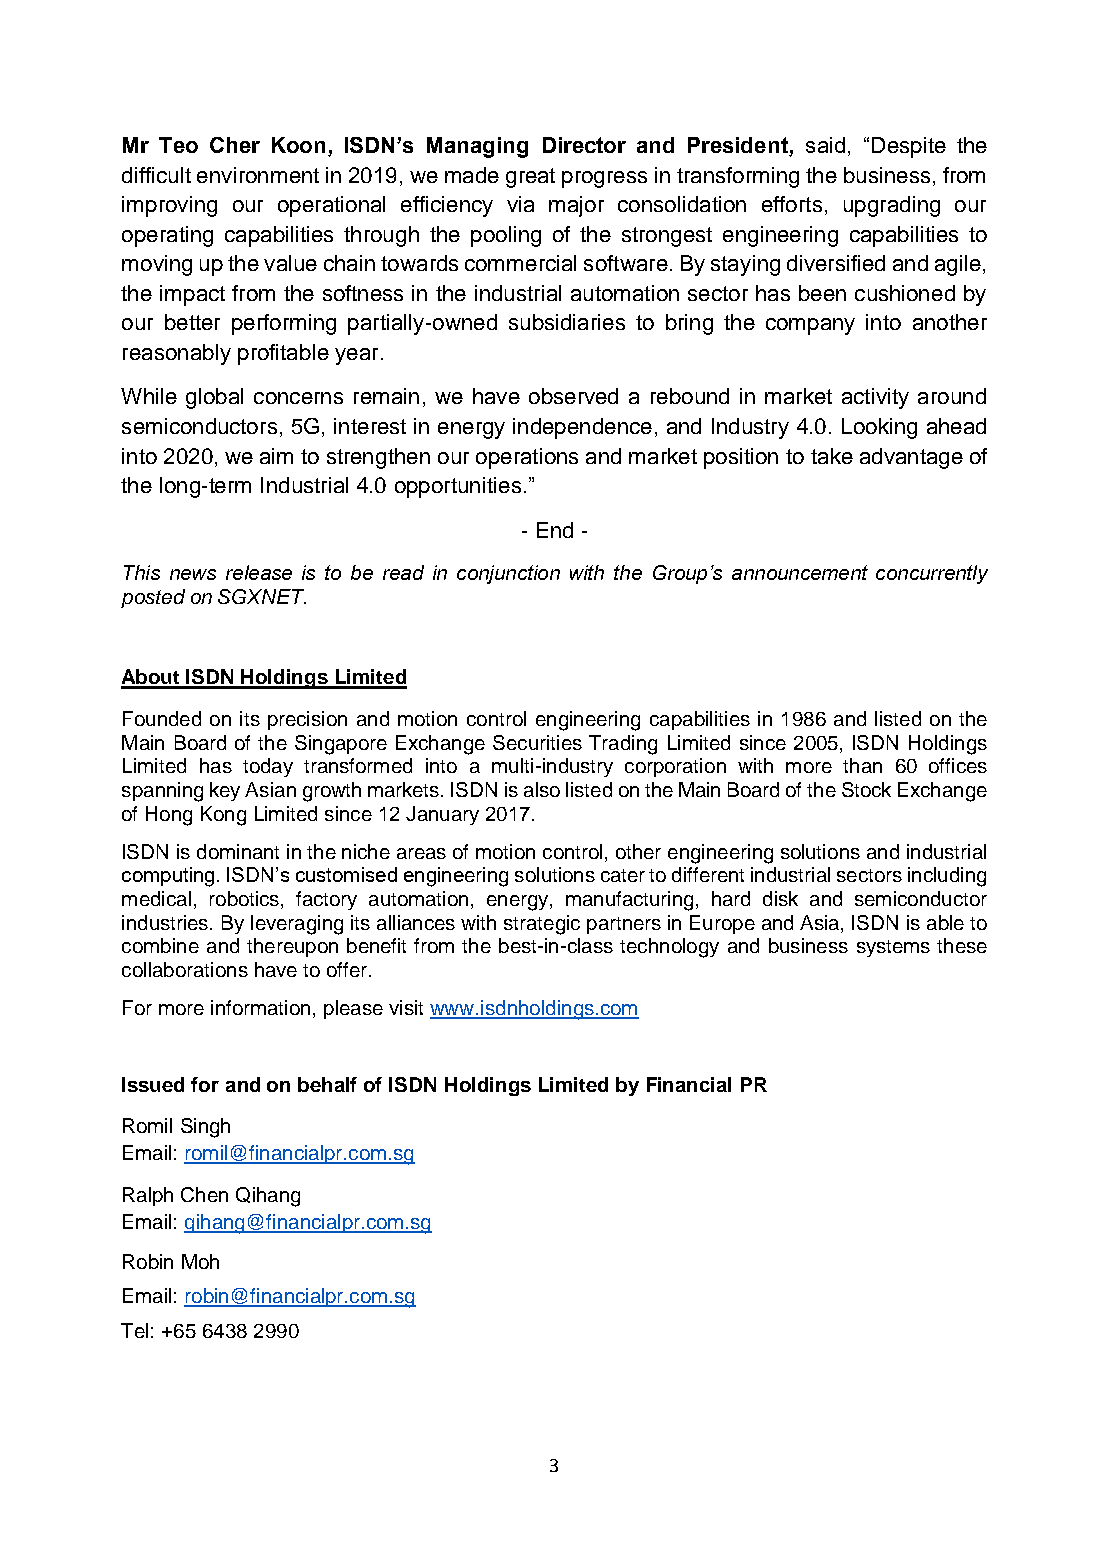 This screenshot has width=1109, height=1568. I want to click on great, so click(530, 178).
